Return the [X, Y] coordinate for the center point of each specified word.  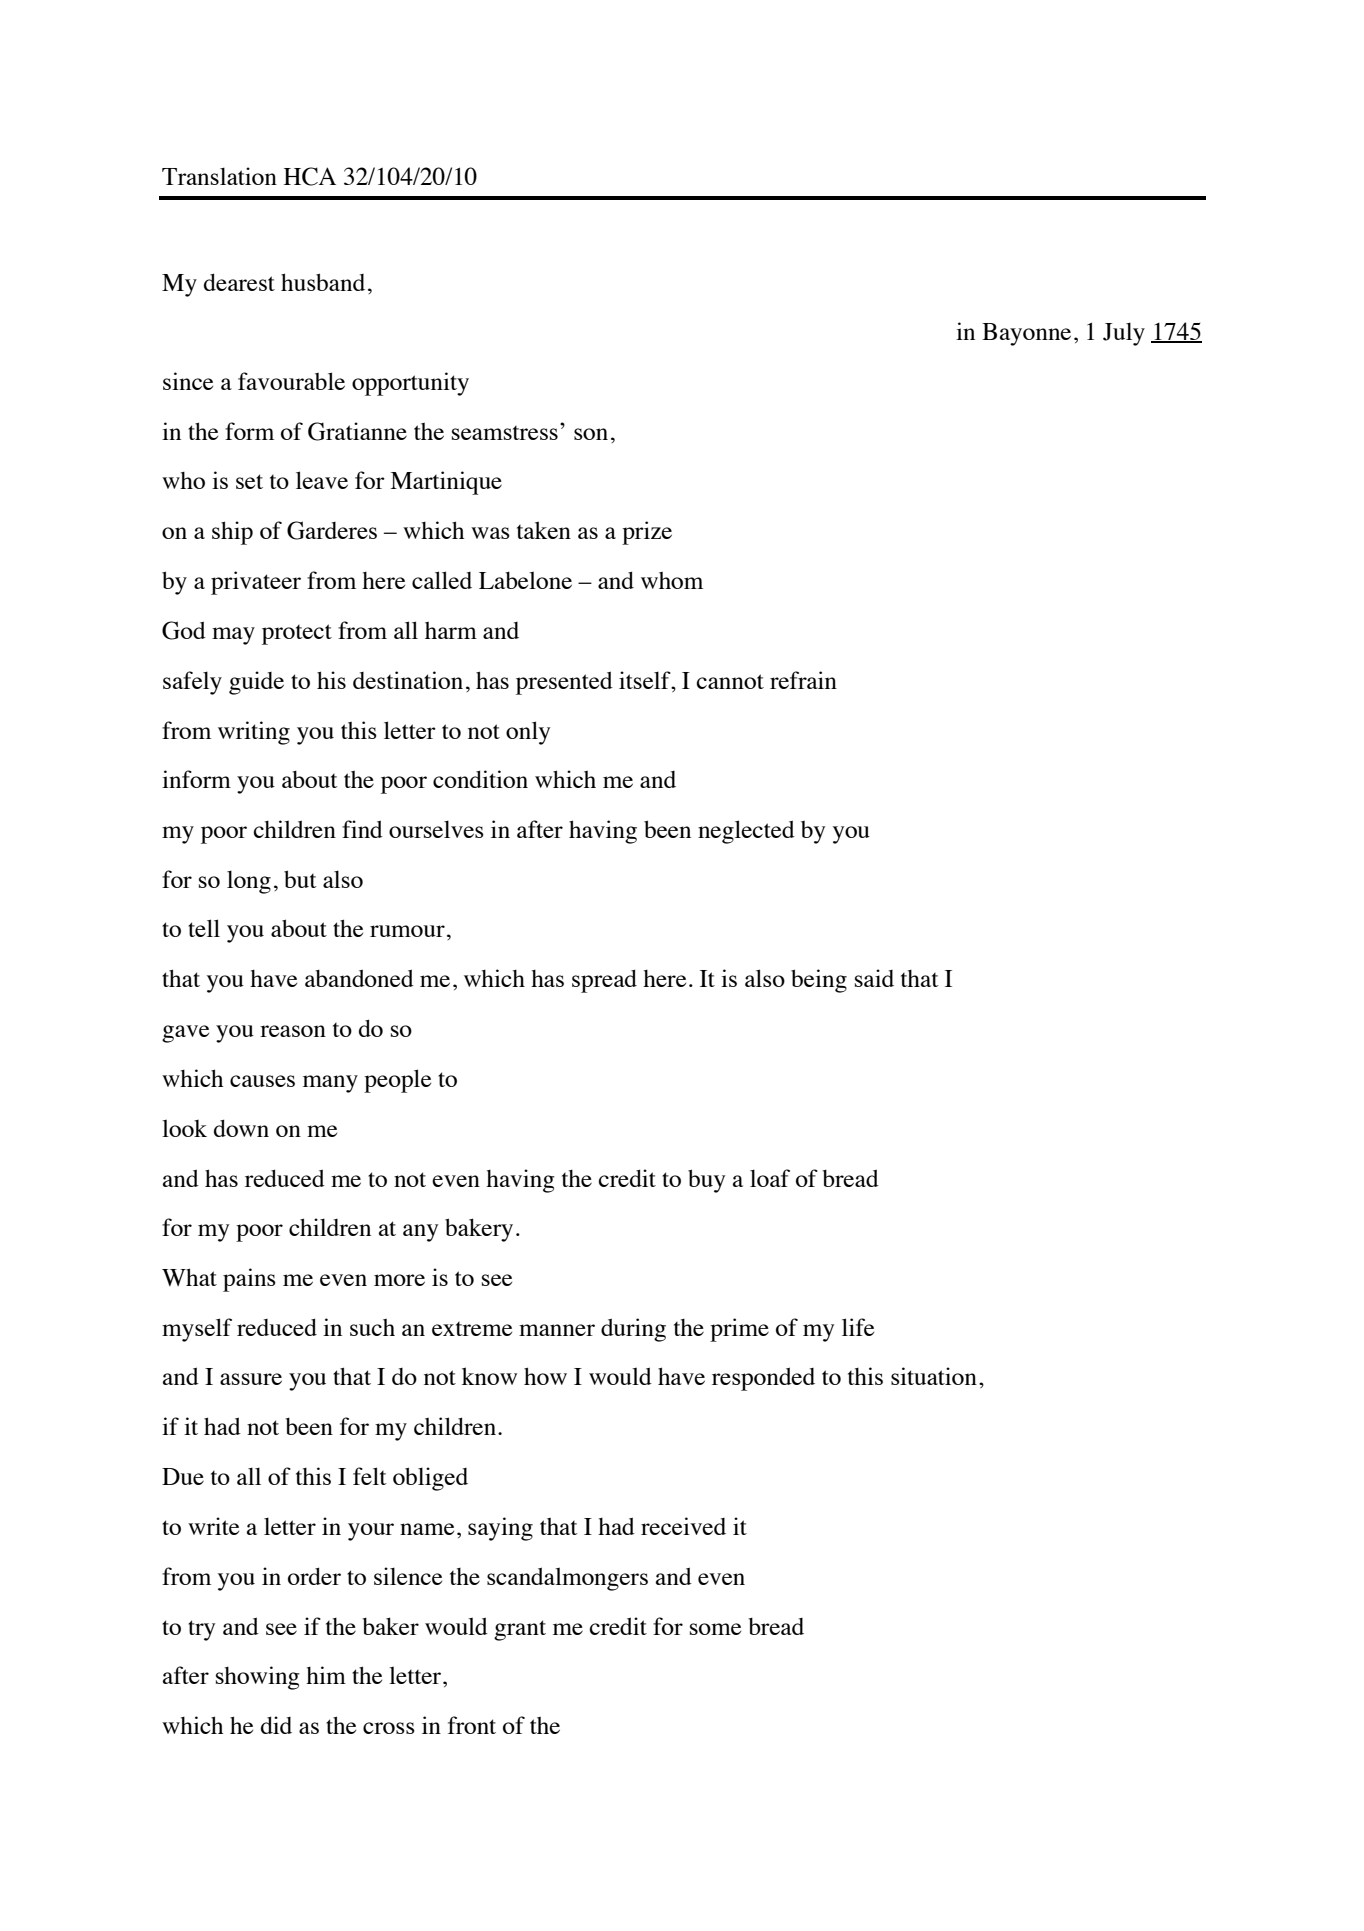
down [241, 1128]
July [1124, 334]
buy [706, 1181]
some [715, 1629]
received [683, 1526]
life [858, 1327]
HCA [310, 176]
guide [256, 683]
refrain [803, 680]
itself [646, 680]
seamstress [505, 433]
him [326, 1675]
